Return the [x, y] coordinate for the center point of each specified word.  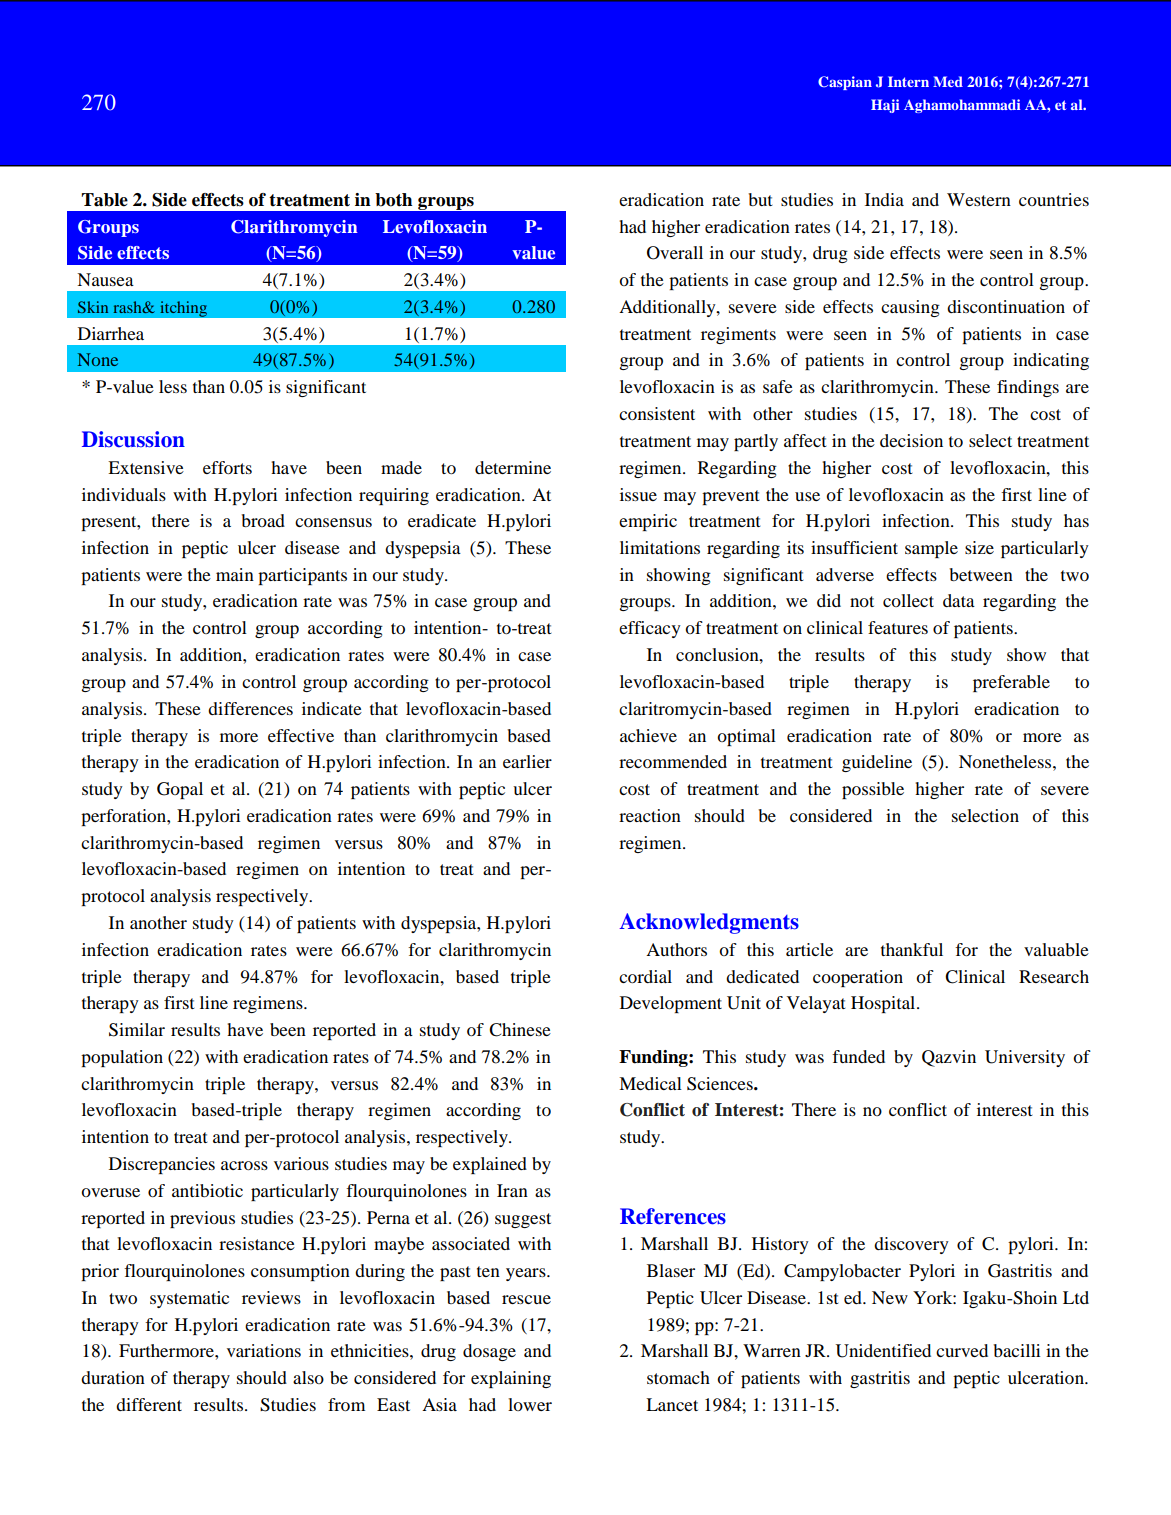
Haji [885, 106]
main [235, 574]
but [760, 199]
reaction [650, 815]
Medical [650, 1083]
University [1025, 1058]
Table [105, 200]
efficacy [650, 629]
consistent [657, 413]
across [244, 1165]
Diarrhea [111, 333]
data [959, 600]
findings [1028, 388]
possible [873, 790]
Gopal [180, 790]
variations [264, 1350]
